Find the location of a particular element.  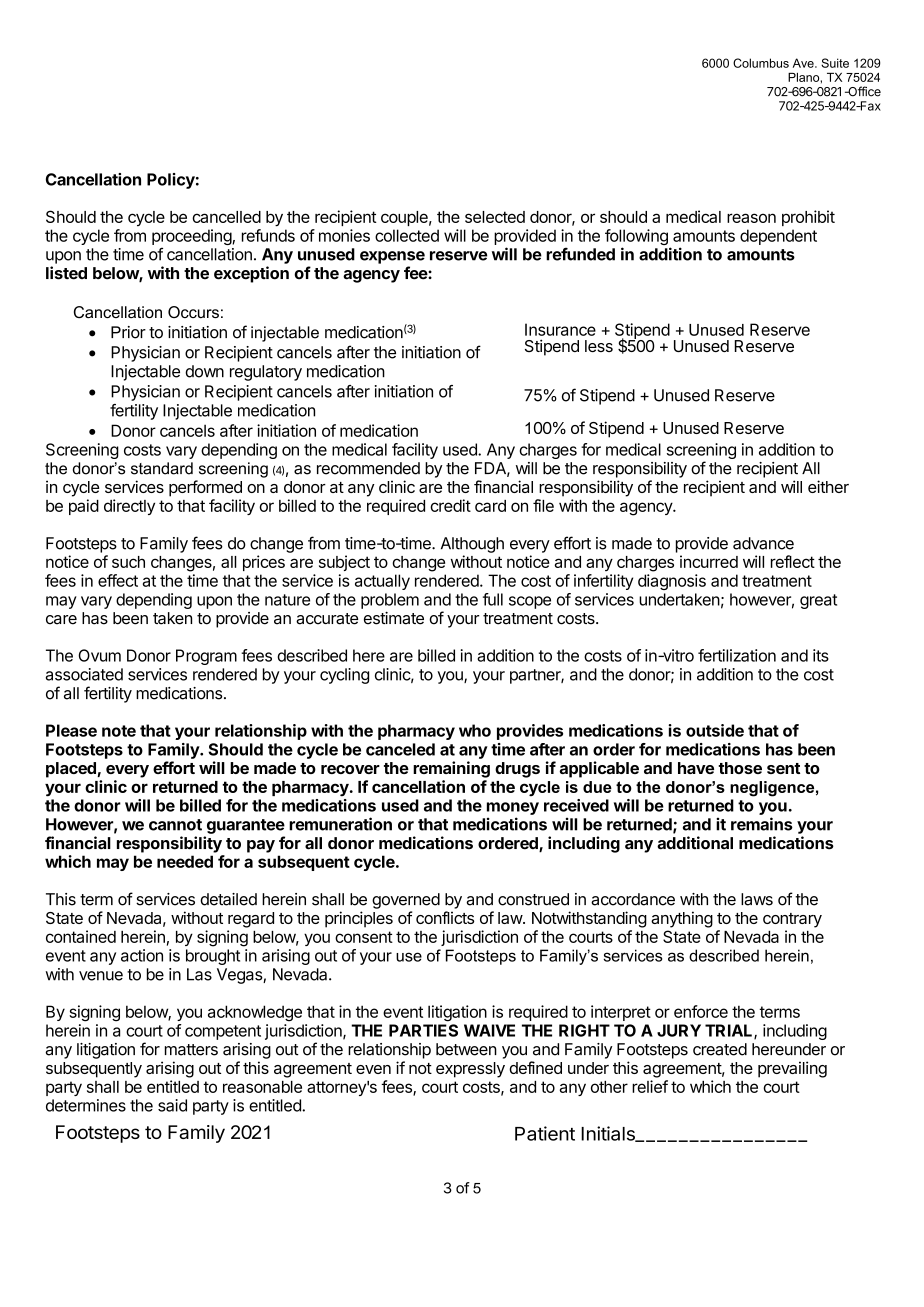

cancelled is located at coordinates (226, 217).
